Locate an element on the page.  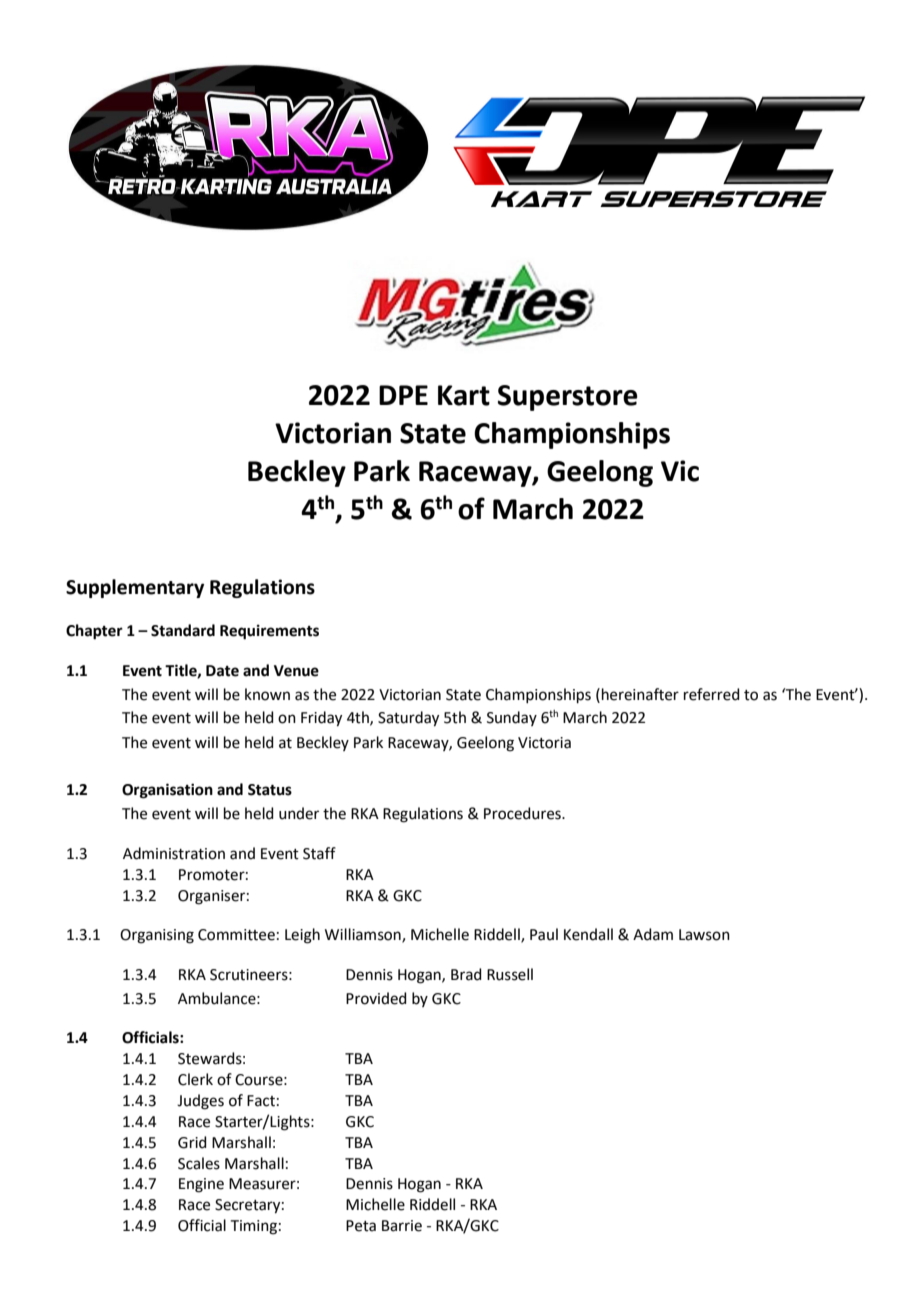
Engine is located at coordinates (201, 1185).
